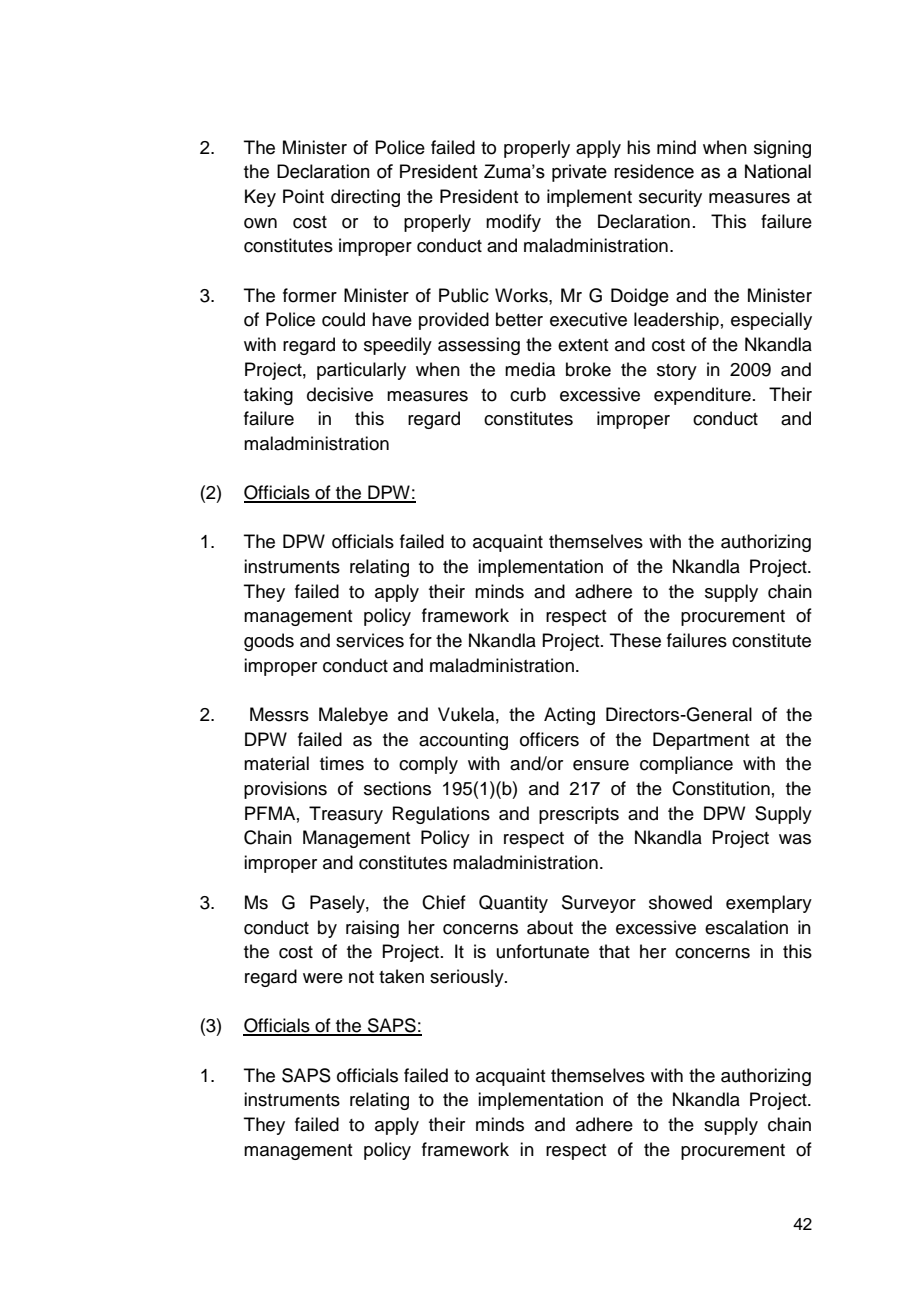 This screenshot has height=1308, width=924. What do you see at coordinates (340, 394) in the screenshot?
I see `decisive` at bounding box center [340, 394].
